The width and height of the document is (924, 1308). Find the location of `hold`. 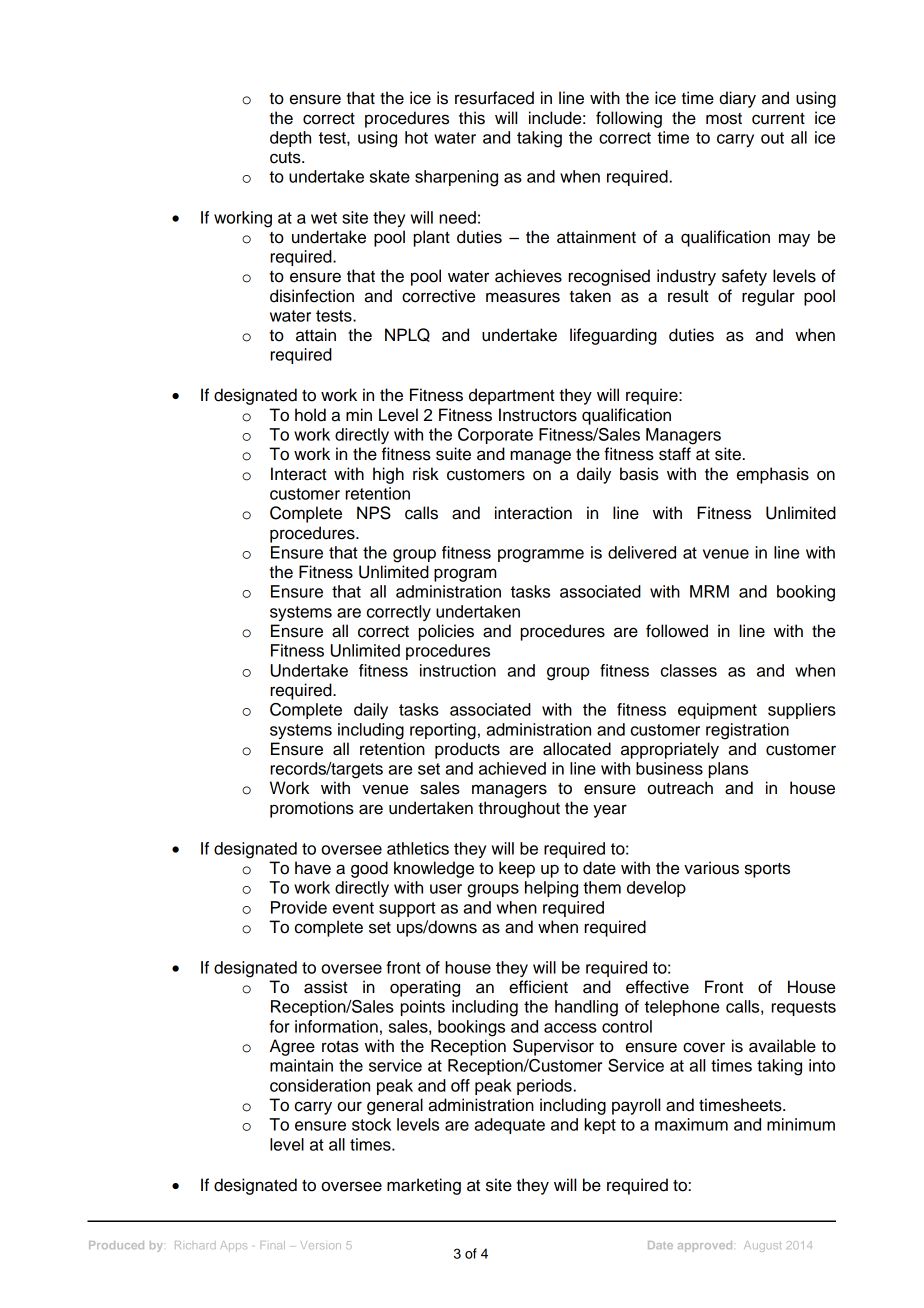

hold is located at coordinates (310, 415).
